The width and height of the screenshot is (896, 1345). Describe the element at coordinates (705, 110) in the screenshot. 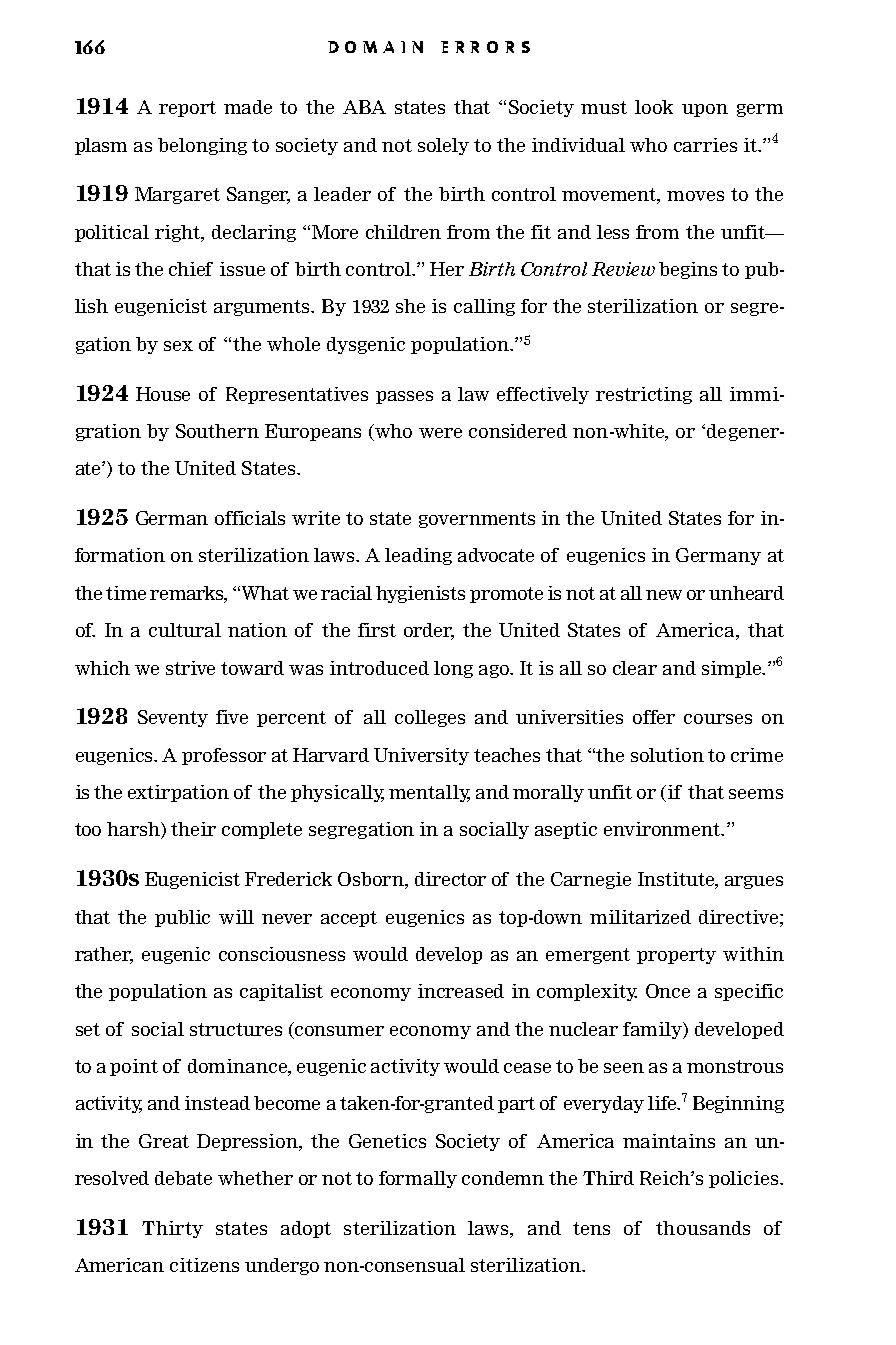

I see `upon` at that location.
